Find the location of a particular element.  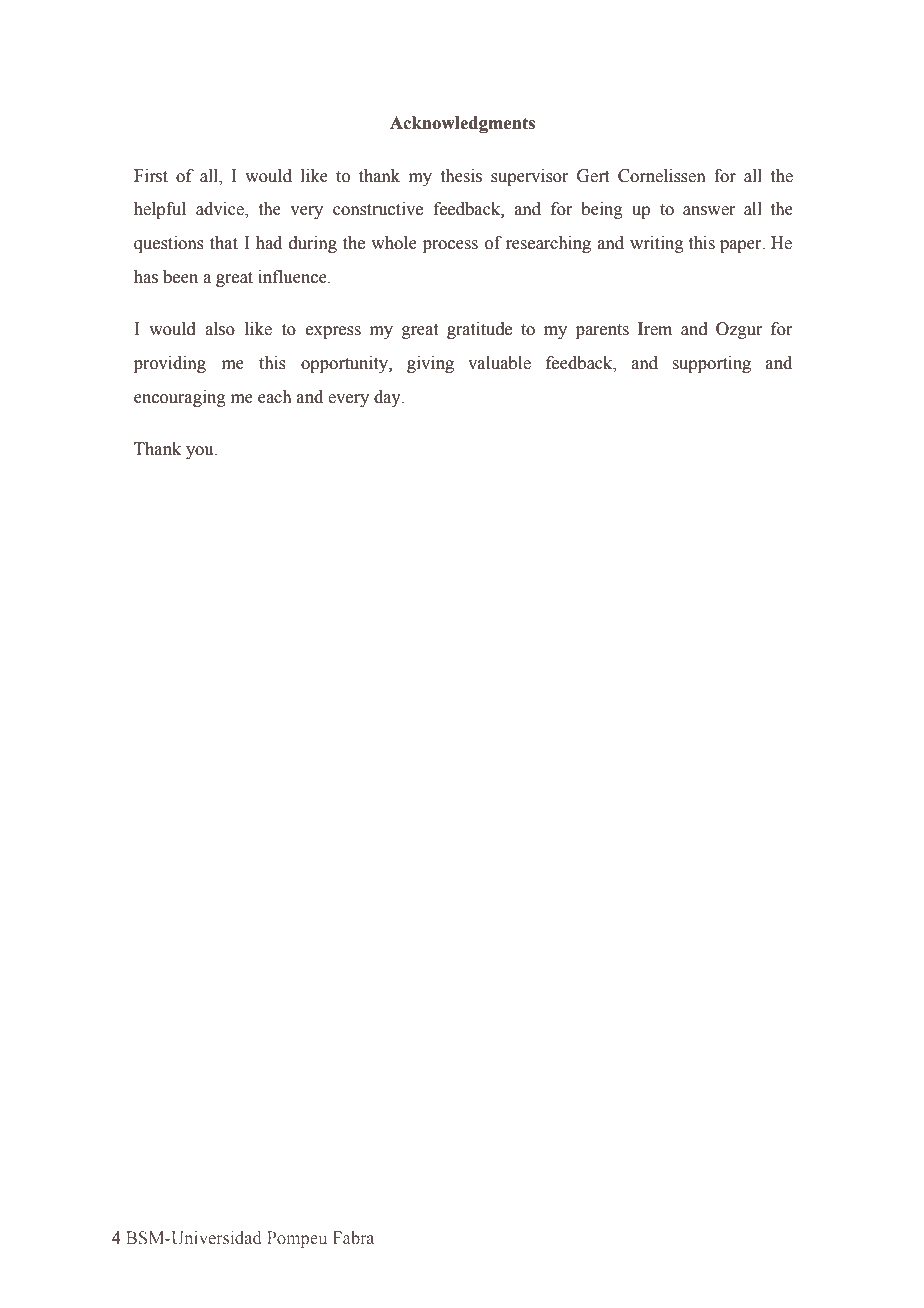

day is located at coordinates (388, 398).
